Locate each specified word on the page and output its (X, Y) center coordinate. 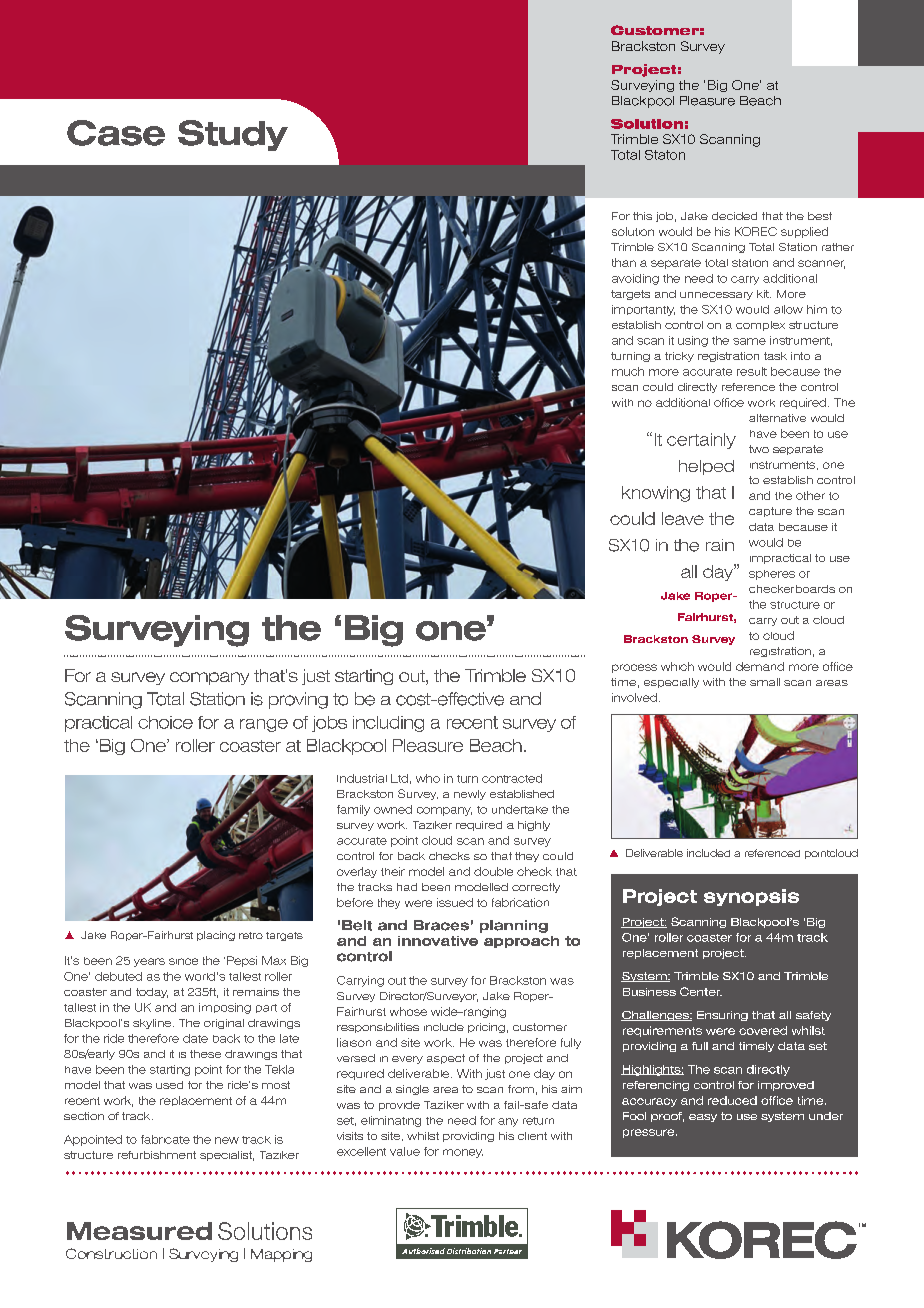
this (642, 216)
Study (233, 135)
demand (760, 666)
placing (216, 936)
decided (734, 216)
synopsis (751, 897)
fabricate (165, 1139)
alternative (777, 418)
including (388, 724)
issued (455, 902)
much (628, 371)
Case (116, 133)
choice (165, 722)
